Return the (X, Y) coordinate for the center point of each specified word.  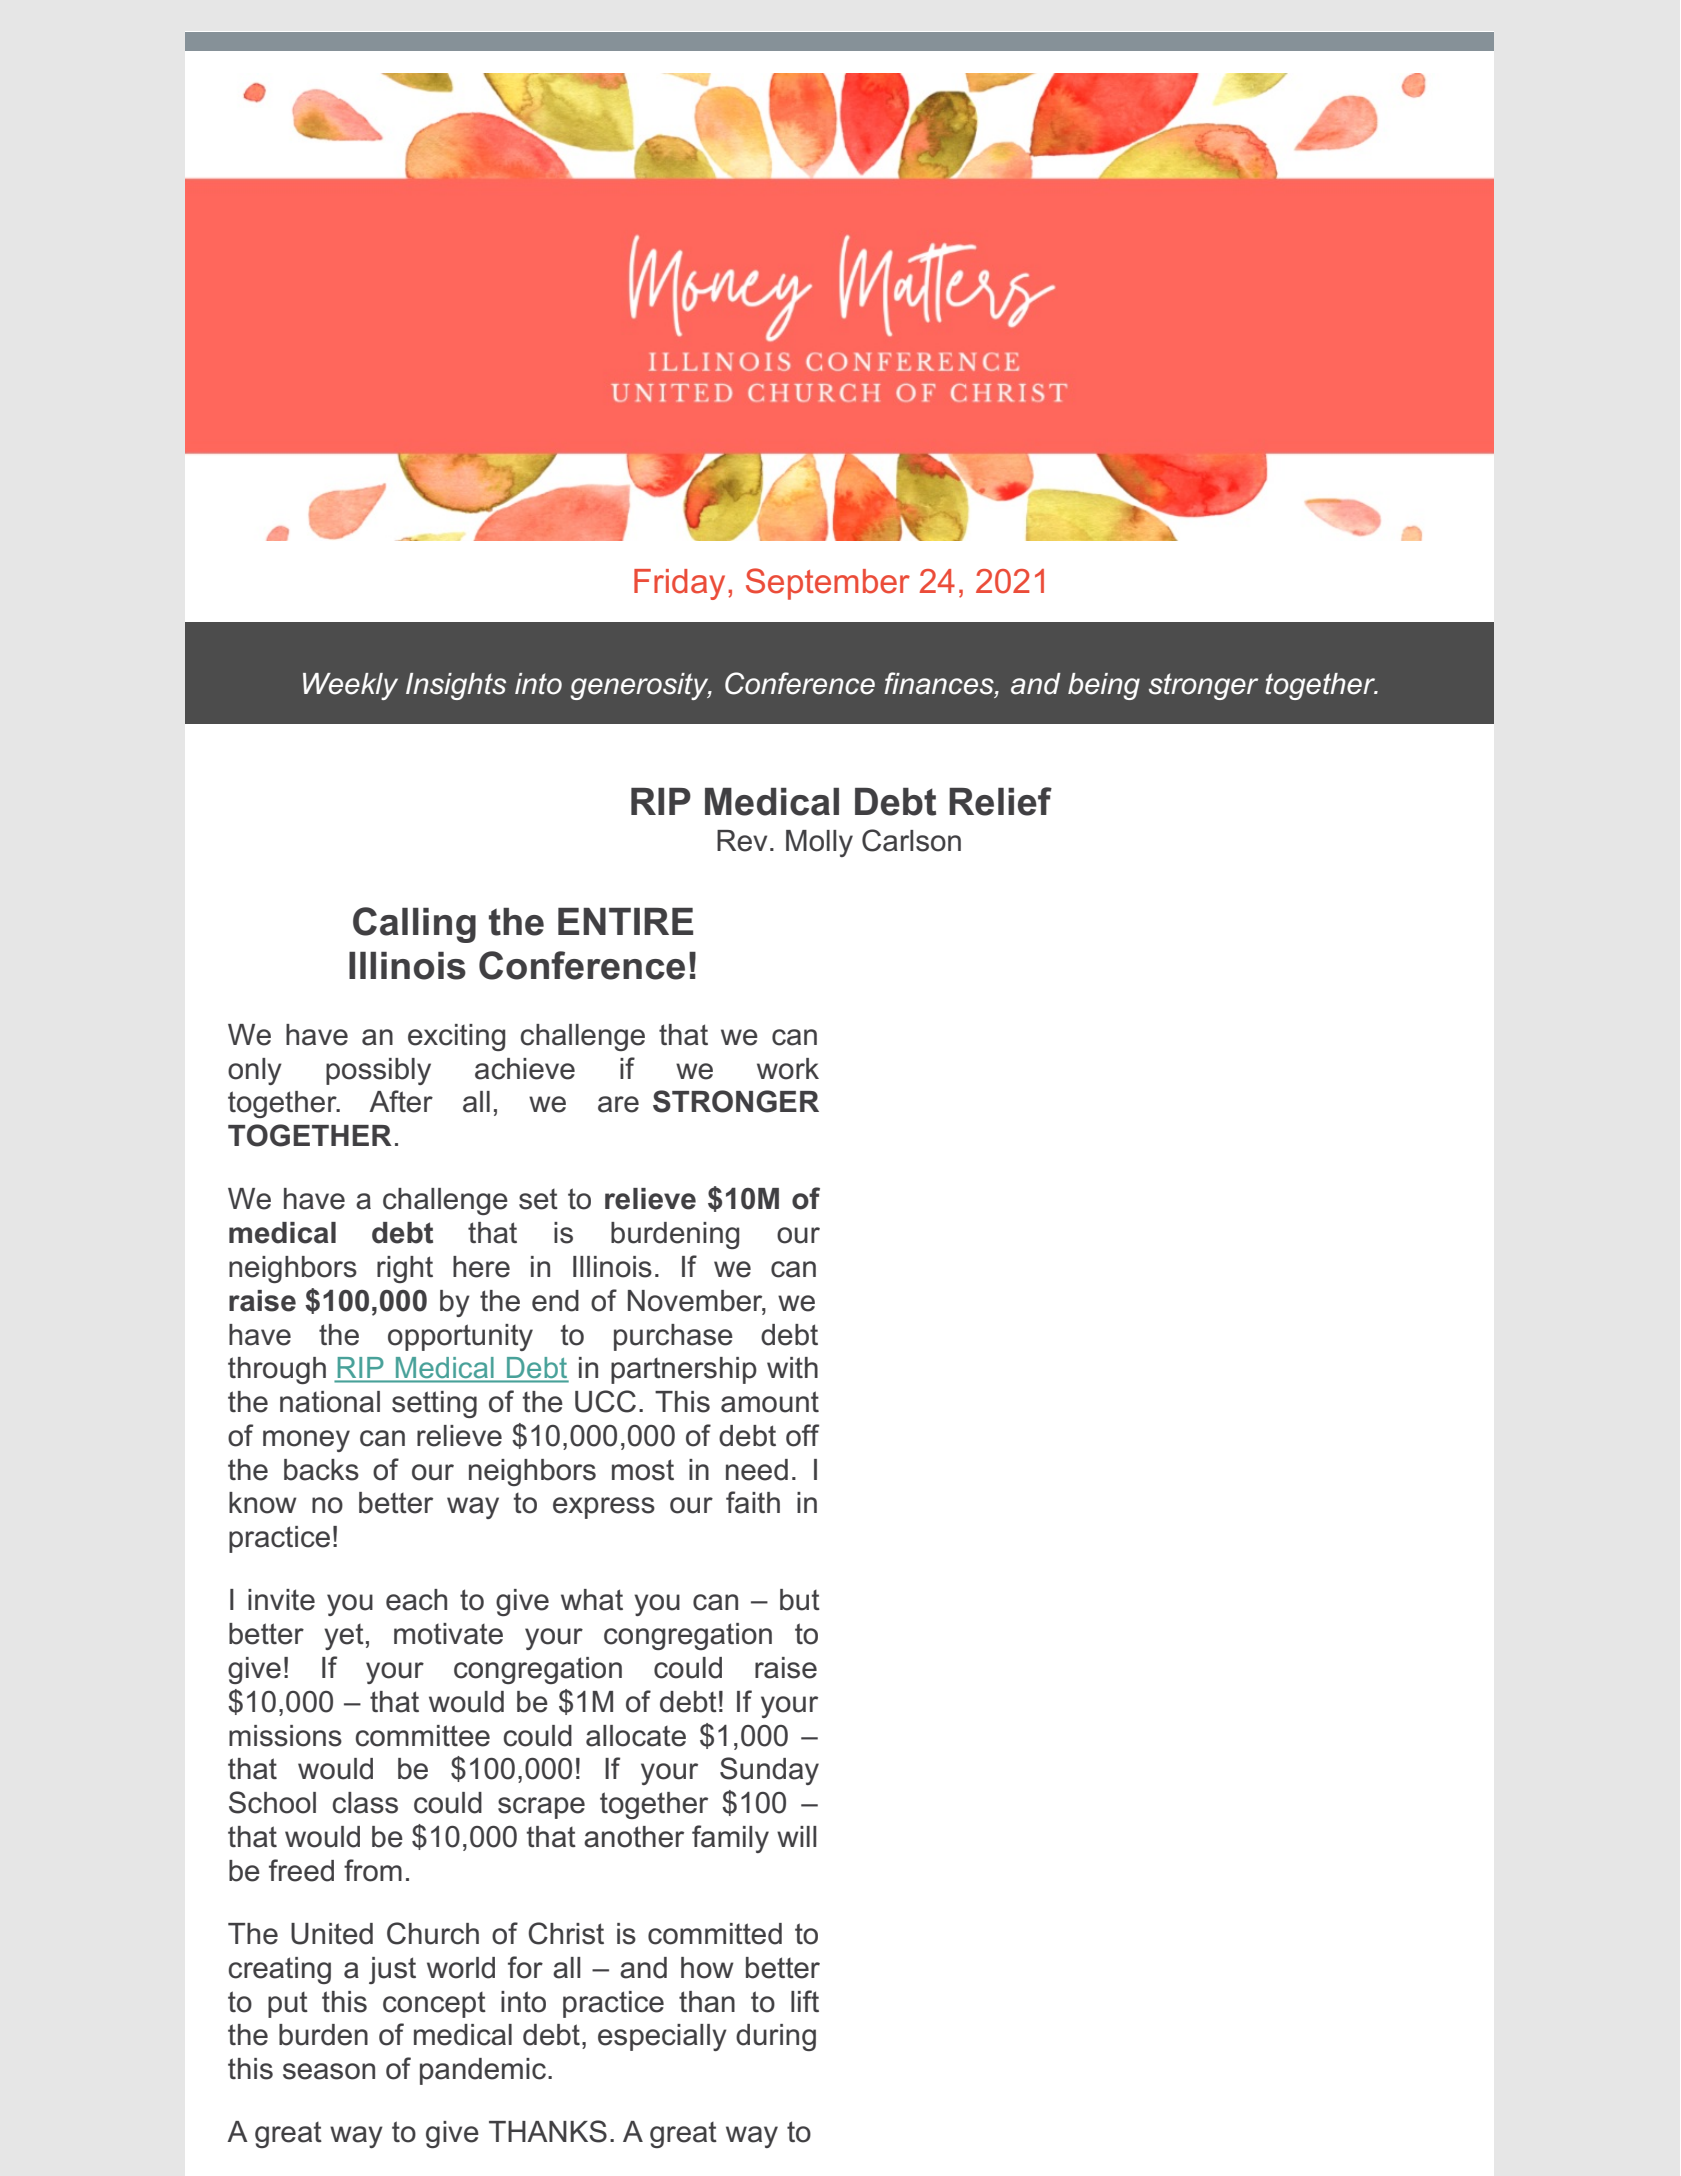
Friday (679, 584)
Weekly (350, 686)
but (800, 1600)
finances (940, 684)
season (329, 2071)
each (416, 1600)
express (604, 1508)
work (788, 1069)
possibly (378, 1071)
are (618, 1104)
